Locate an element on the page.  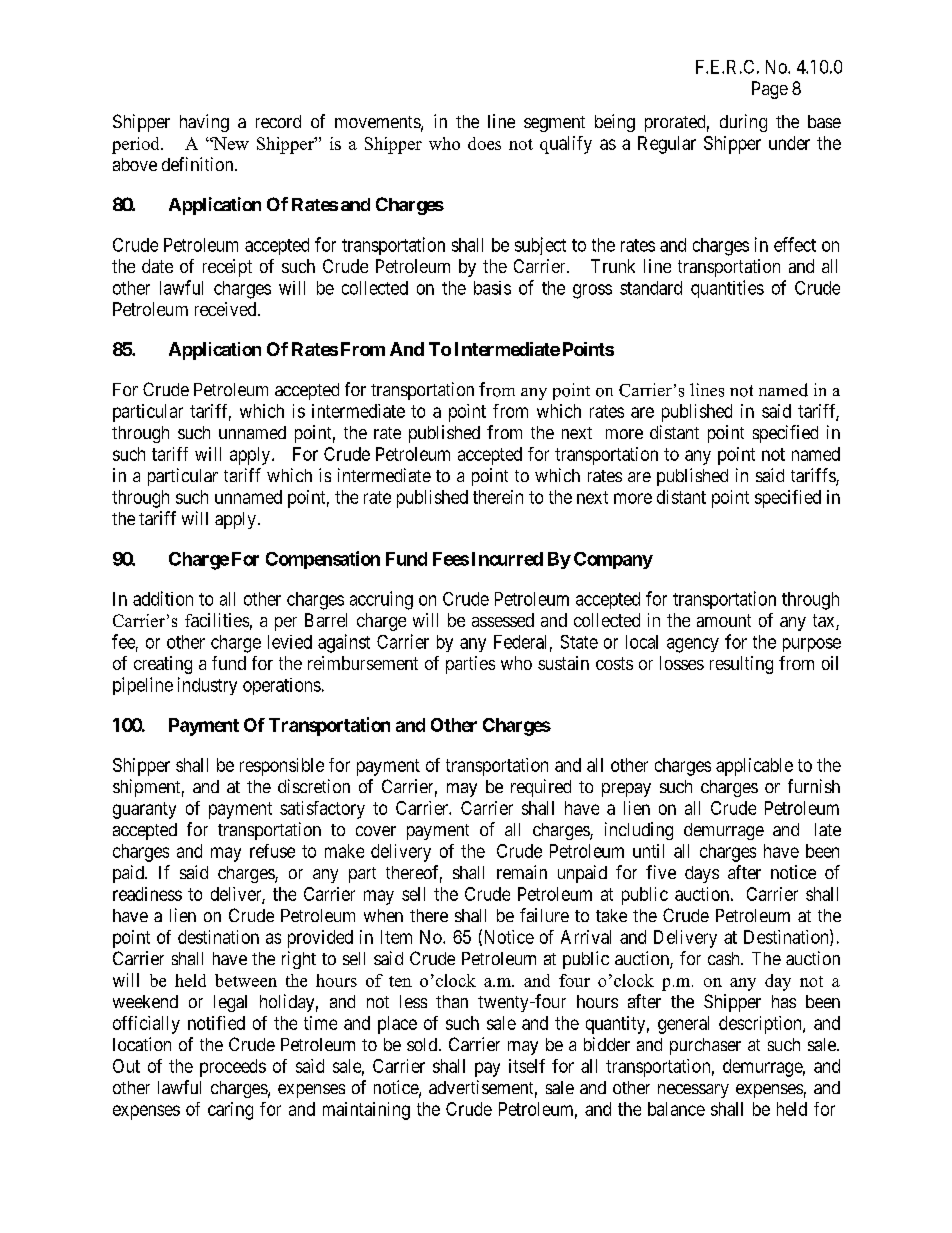
proceeds is located at coordinates (233, 1068).
